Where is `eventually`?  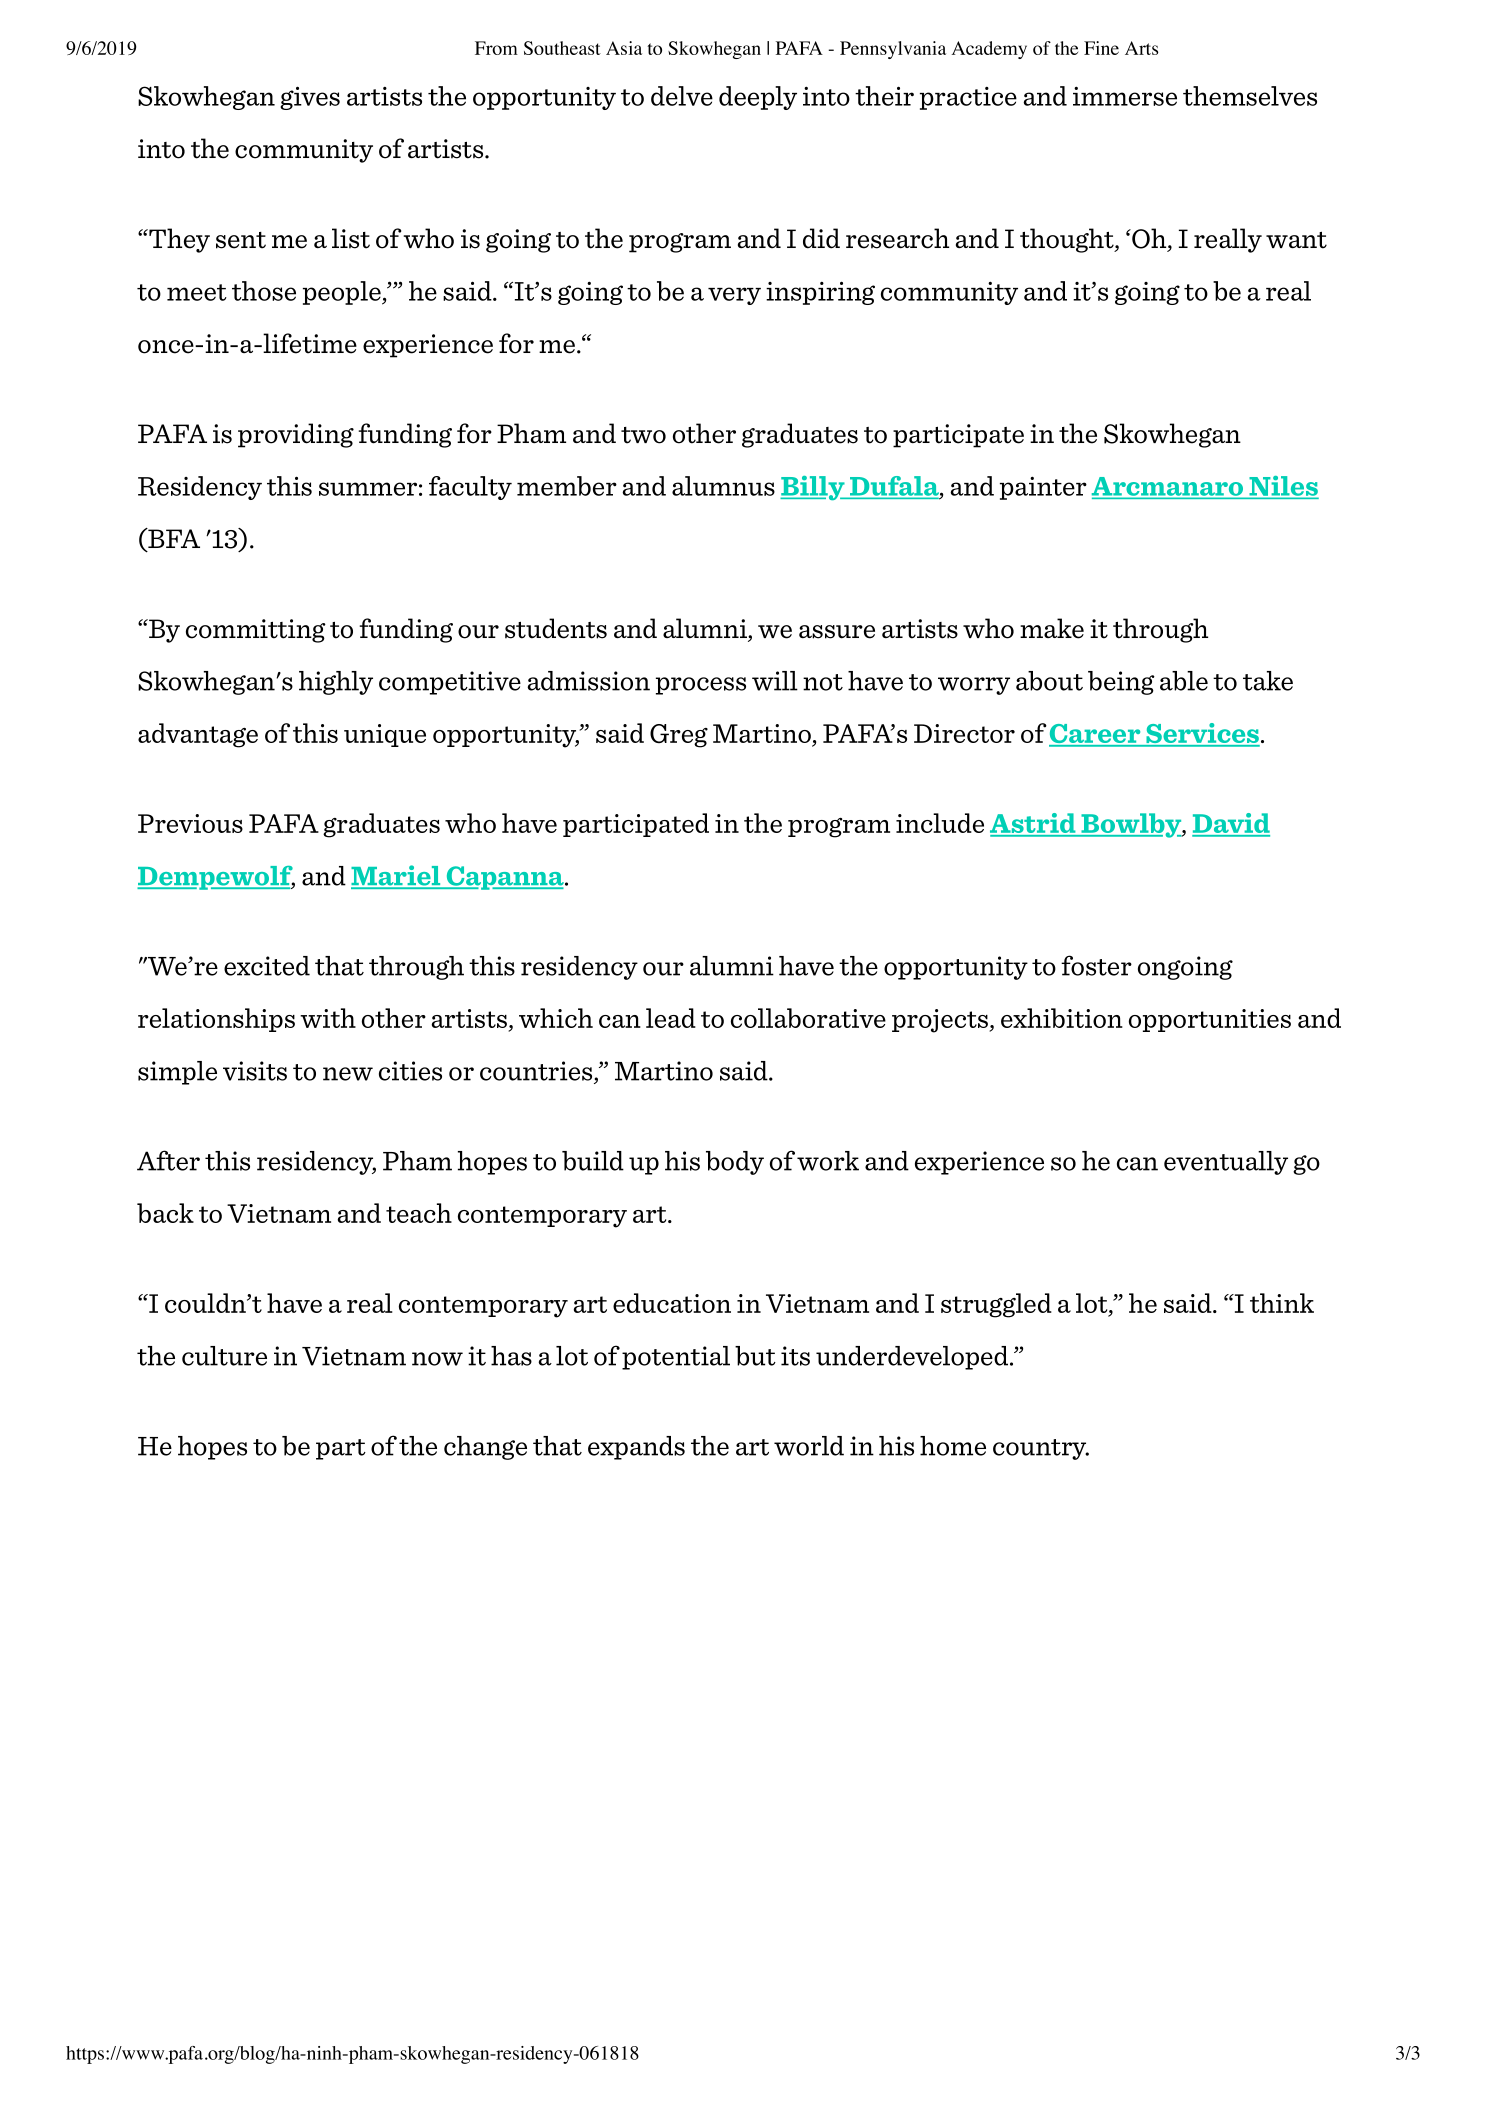
eventually is located at coordinates (1226, 1163).
